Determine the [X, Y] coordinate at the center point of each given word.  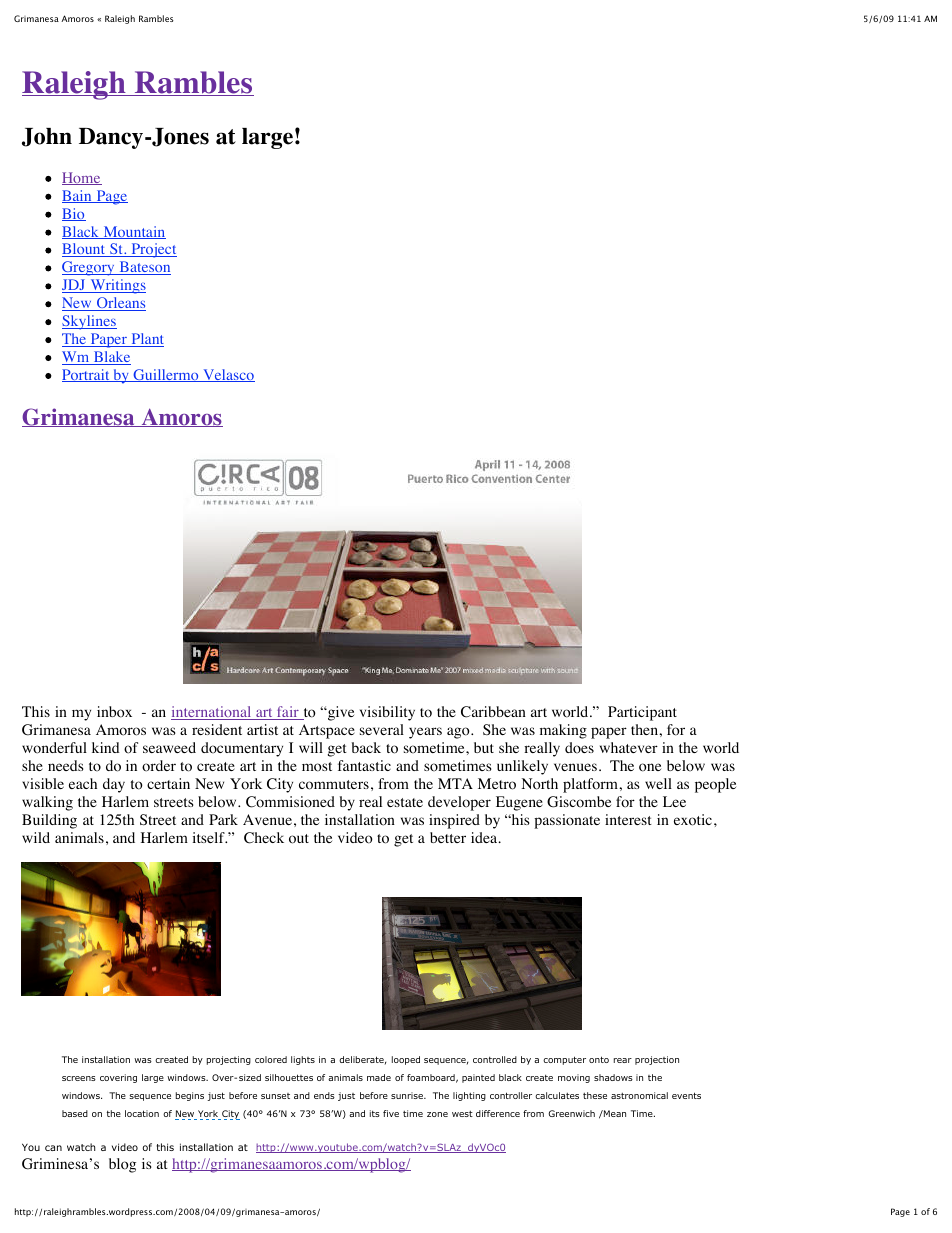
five [391, 1113]
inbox [114, 712]
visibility [387, 713]
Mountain [133, 232]
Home [82, 178]
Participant [642, 713]
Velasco [228, 375]
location [142, 1113]
